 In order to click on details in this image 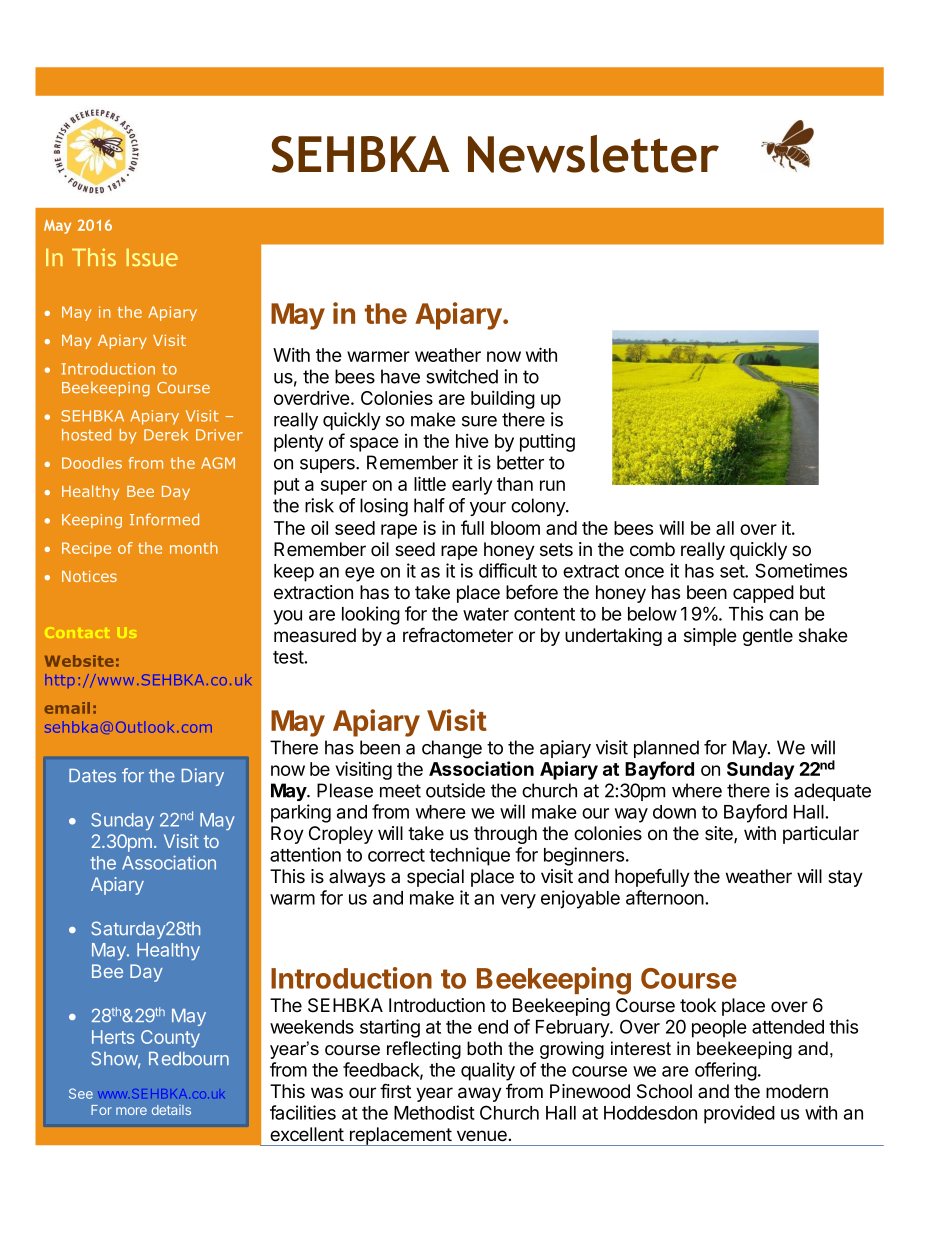, I will do `click(171, 1110)`.
